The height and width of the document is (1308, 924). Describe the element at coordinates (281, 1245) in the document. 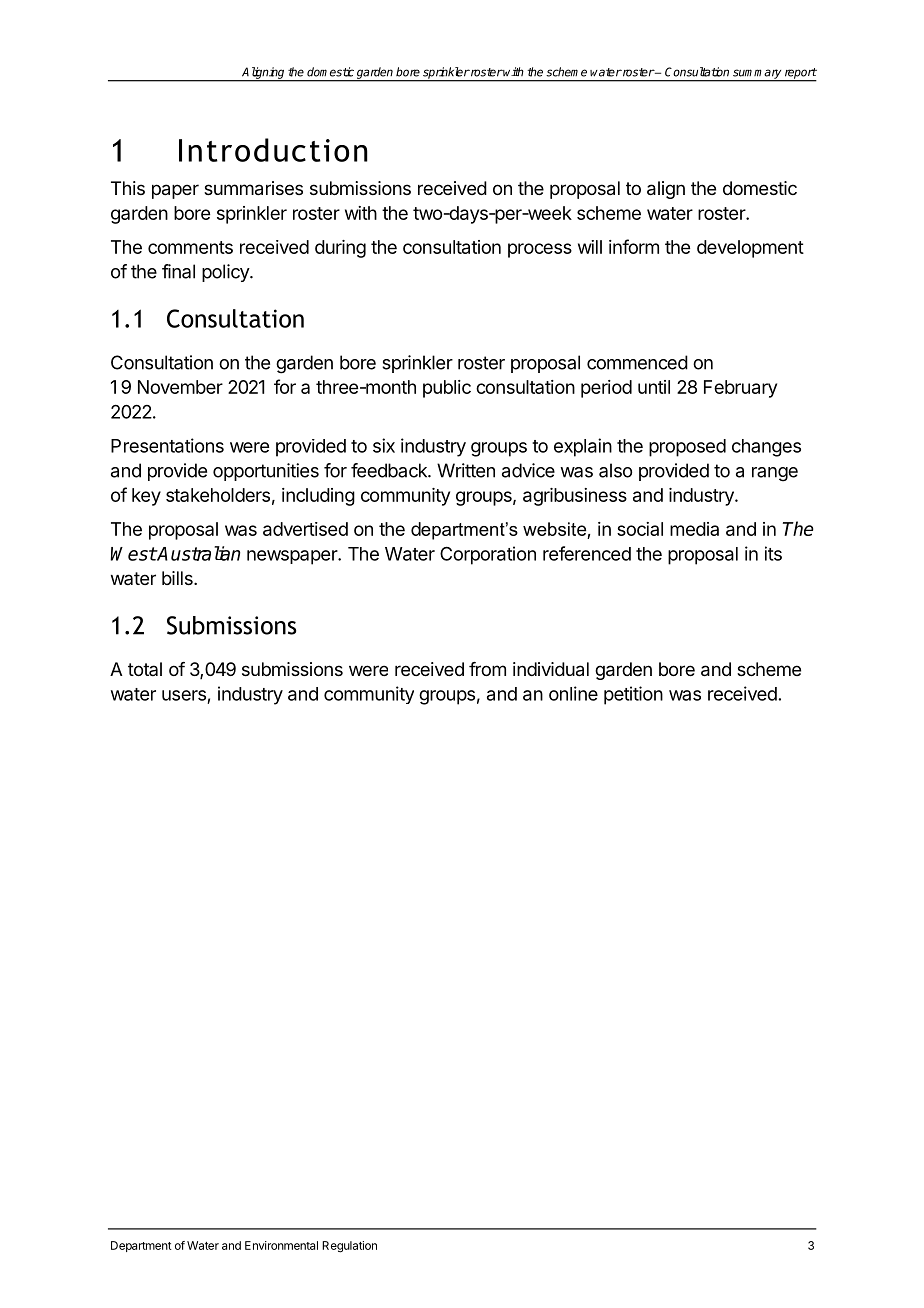

I see `Environmental` at that location.
